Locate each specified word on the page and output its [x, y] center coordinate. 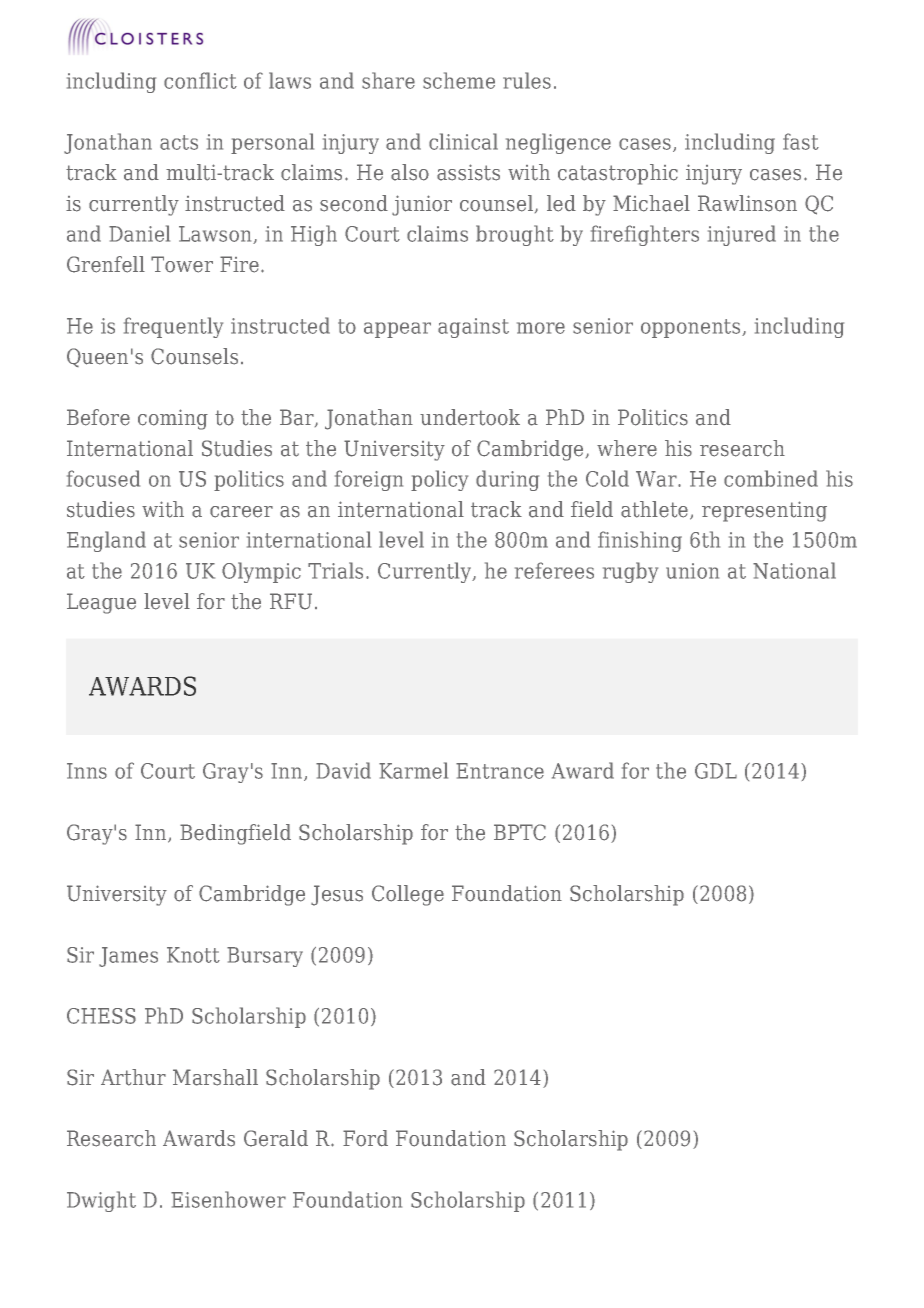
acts [179, 142]
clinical [463, 141]
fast [801, 141]
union [692, 571]
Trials [335, 570]
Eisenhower [228, 1199]
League [101, 603]
